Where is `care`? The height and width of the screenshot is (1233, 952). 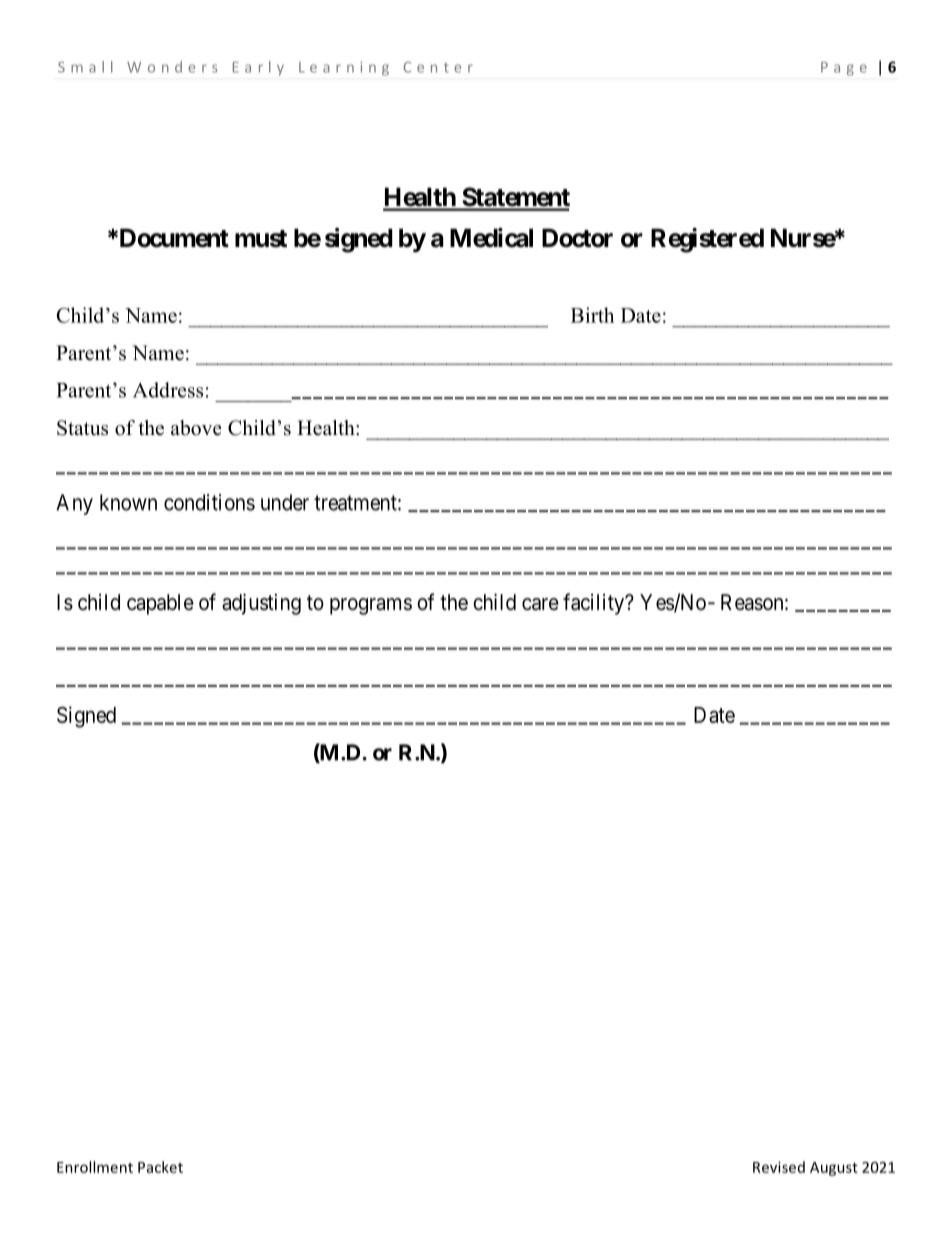 care is located at coordinates (540, 604).
